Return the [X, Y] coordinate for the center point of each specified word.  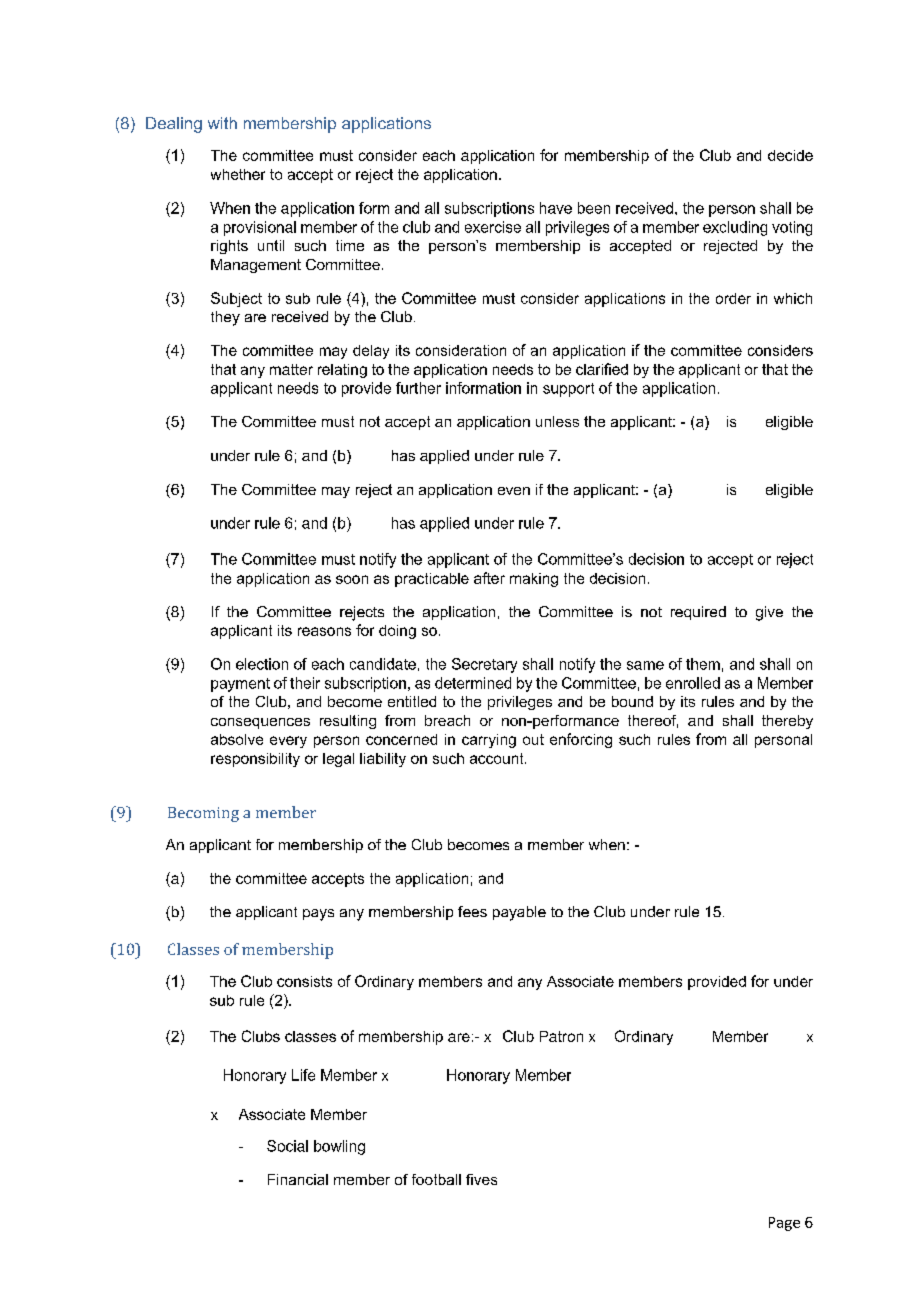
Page [784, 1224]
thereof [653, 721]
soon [352, 579]
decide [790, 155]
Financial [298, 1179]
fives [481, 1179]
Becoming [203, 814]
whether [238, 174]
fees [472, 911]
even [514, 491]
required [698, 613]
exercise [493, 227]
